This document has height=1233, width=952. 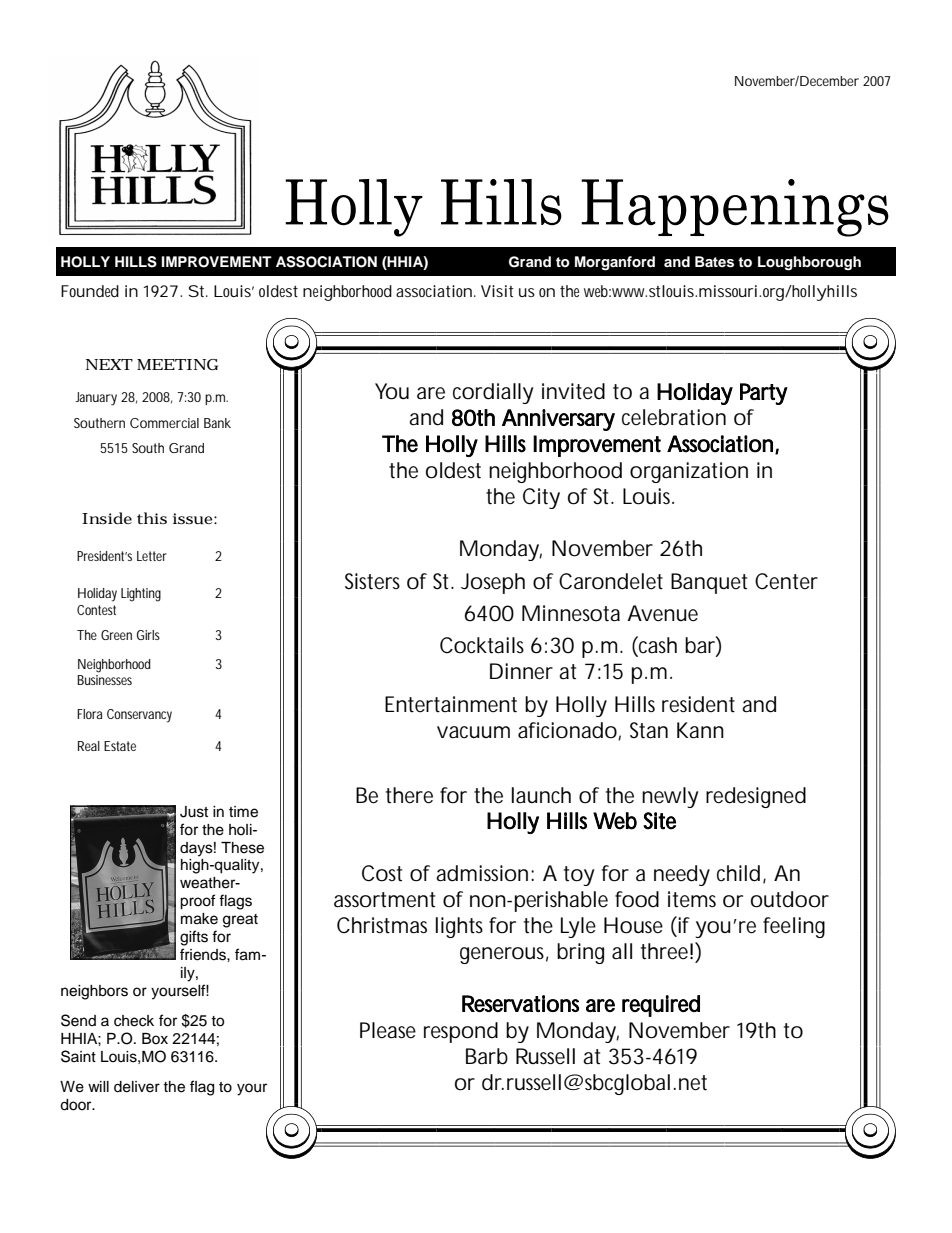 What do you see at coordinates (662, 613) in the document?
I see `Avenue` at bounding box center [662, 613].
